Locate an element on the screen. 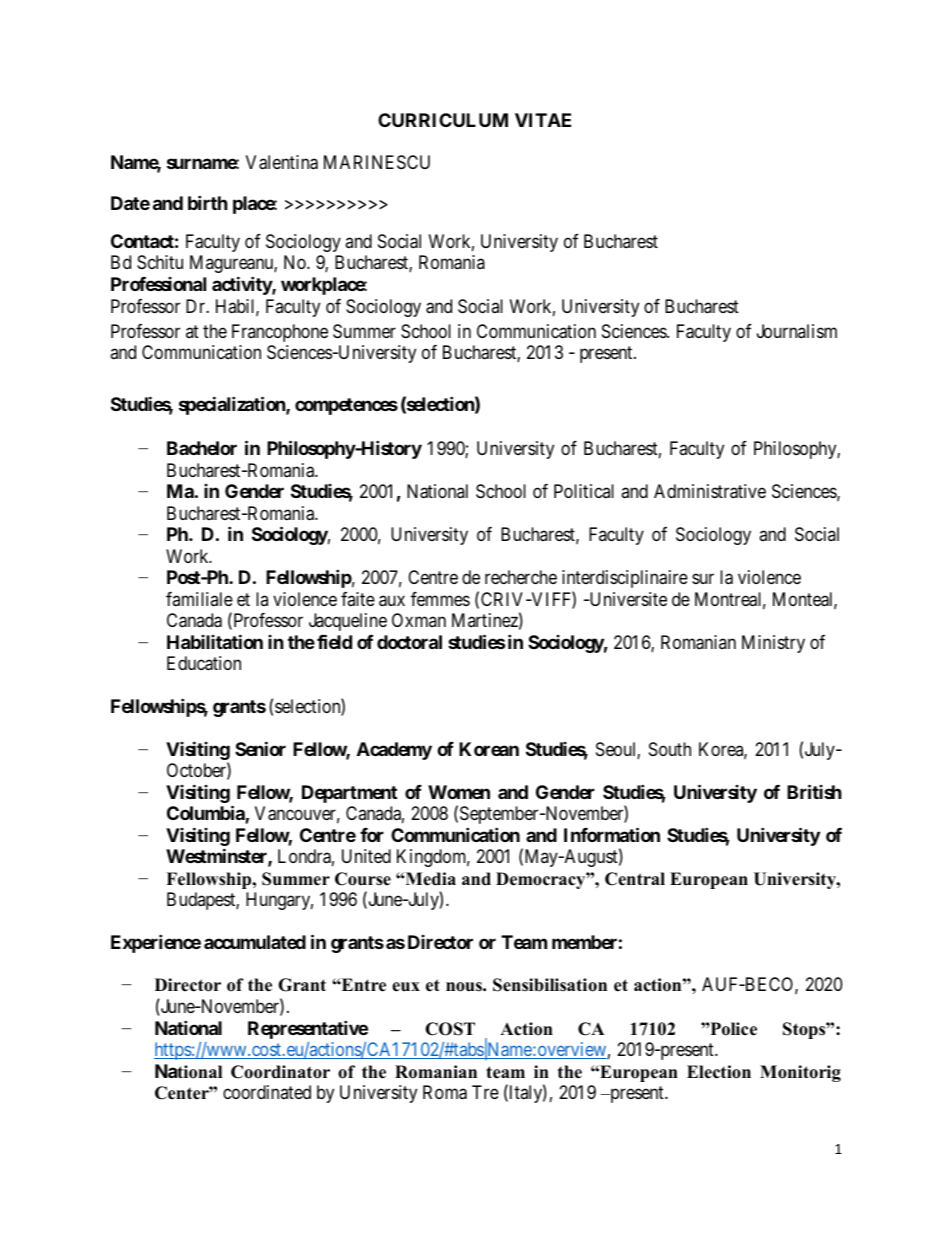 This screenshot has height=1233, width=952. Francophone is located at coordinates (280, 333).
